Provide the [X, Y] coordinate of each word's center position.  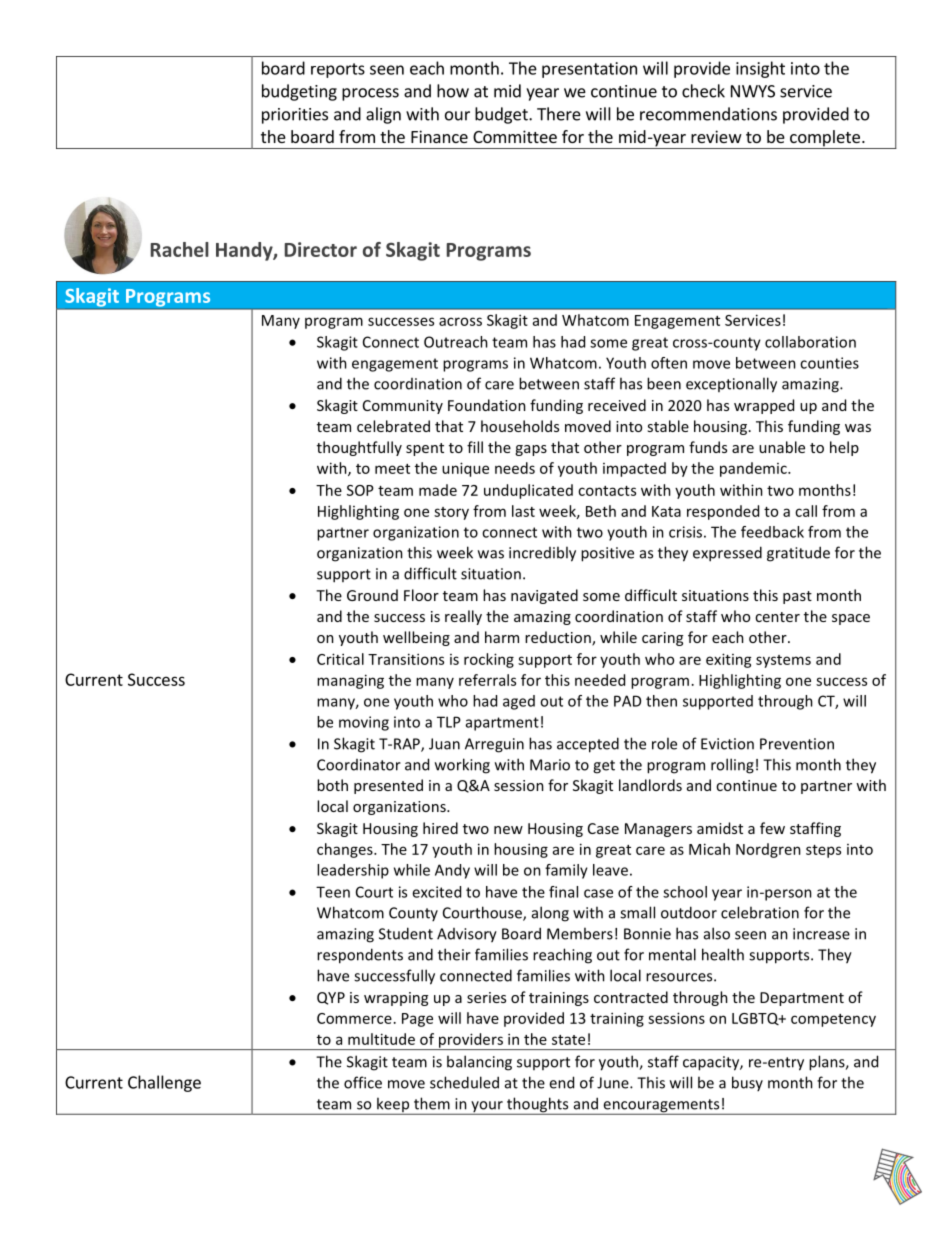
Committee [515, 136]
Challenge [164, 1083]
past [797, 597]
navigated [544, 596]
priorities [295, 116]
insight [760, 69]
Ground [372, 595]
